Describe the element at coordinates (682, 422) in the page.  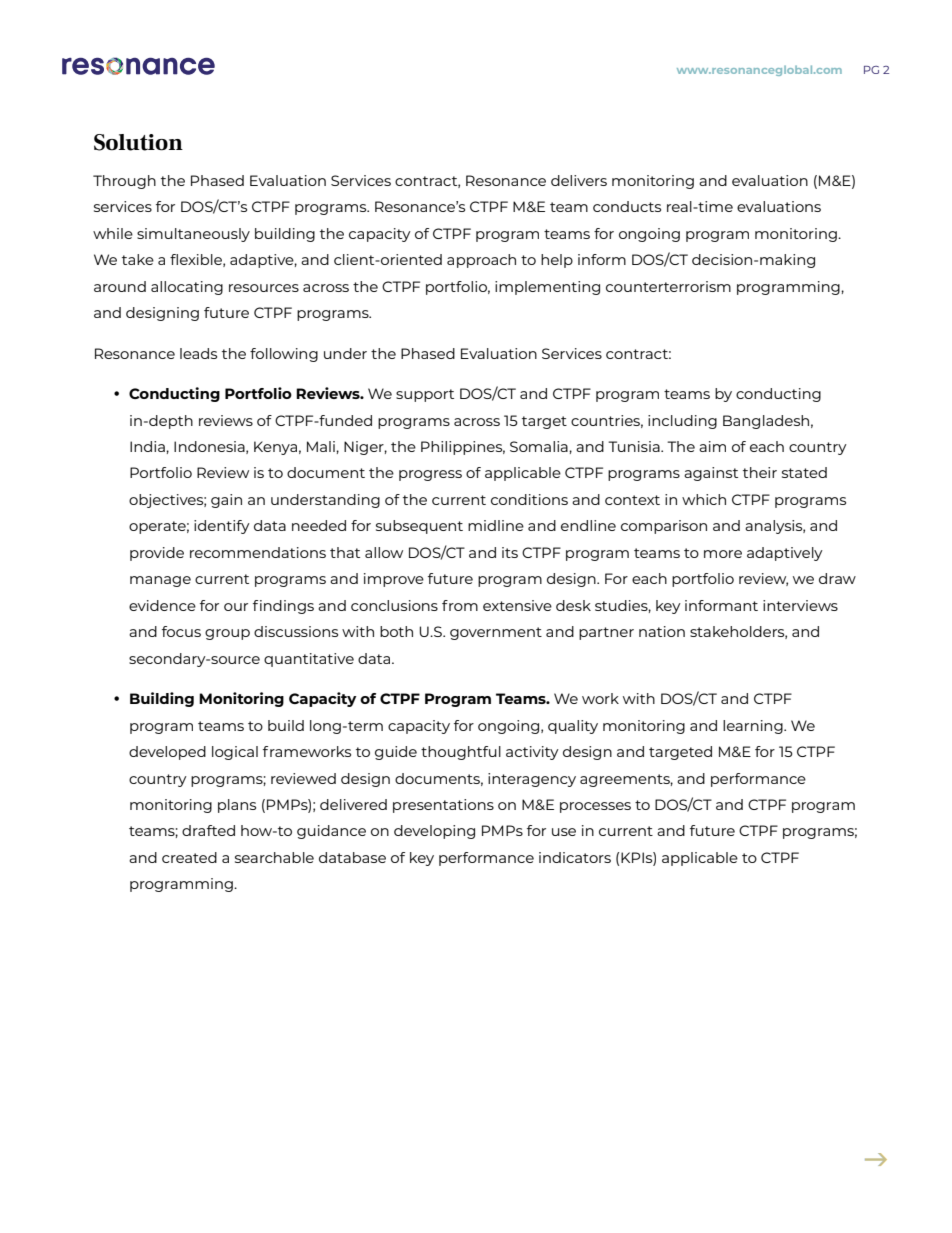
I see `including` at that location.
